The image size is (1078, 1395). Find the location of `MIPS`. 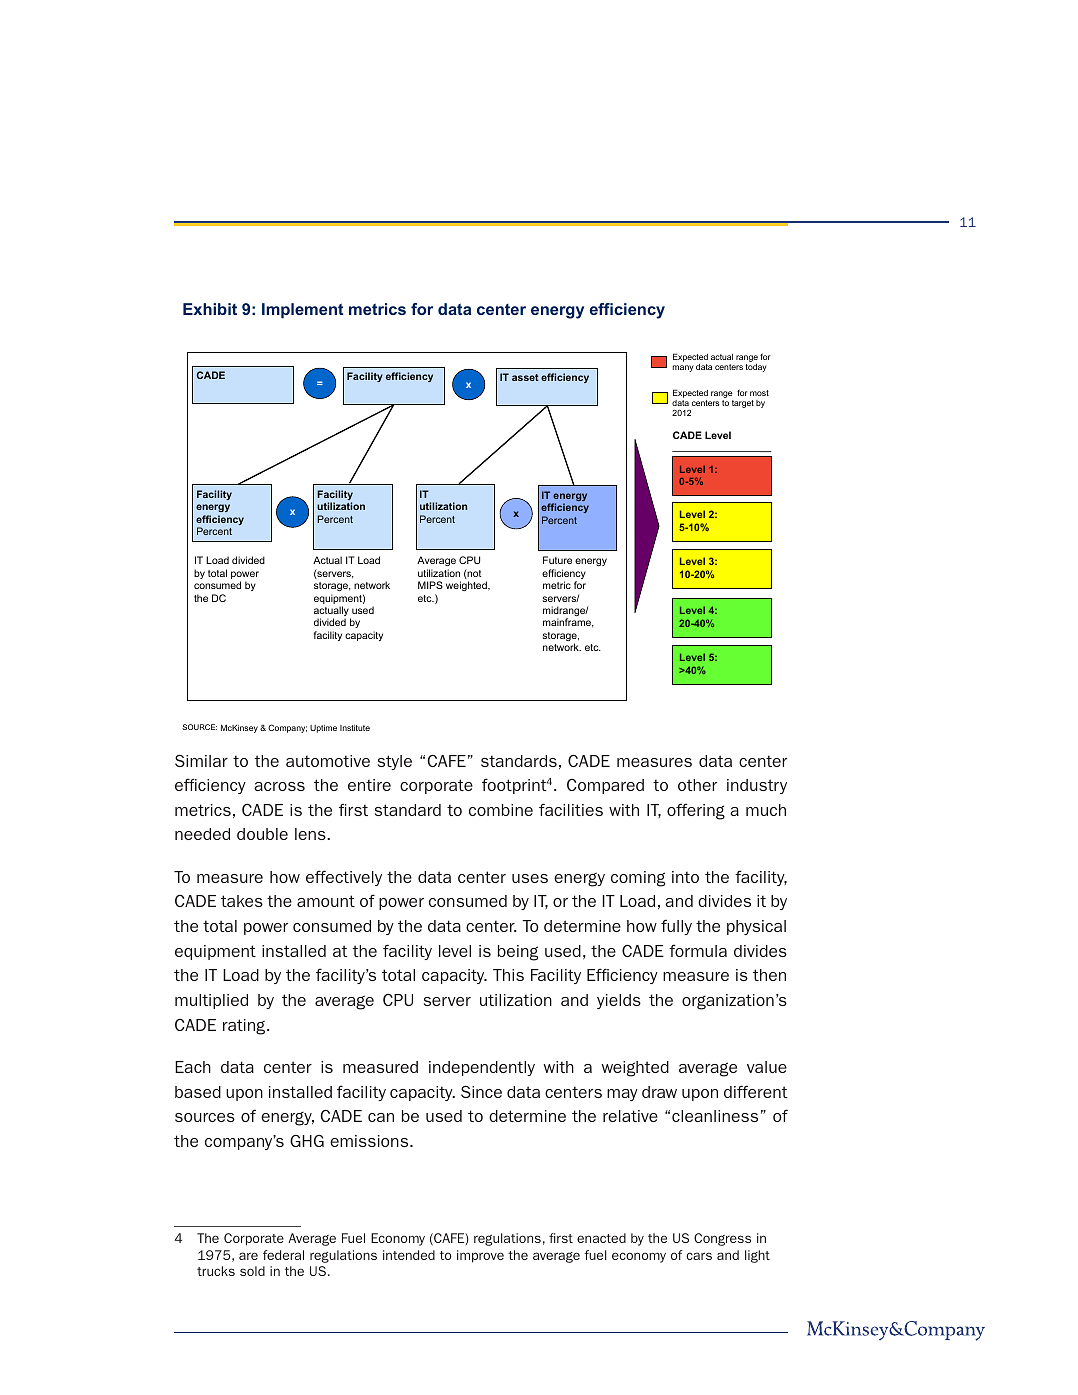

MIPS is located at coordinates (430, 585).
